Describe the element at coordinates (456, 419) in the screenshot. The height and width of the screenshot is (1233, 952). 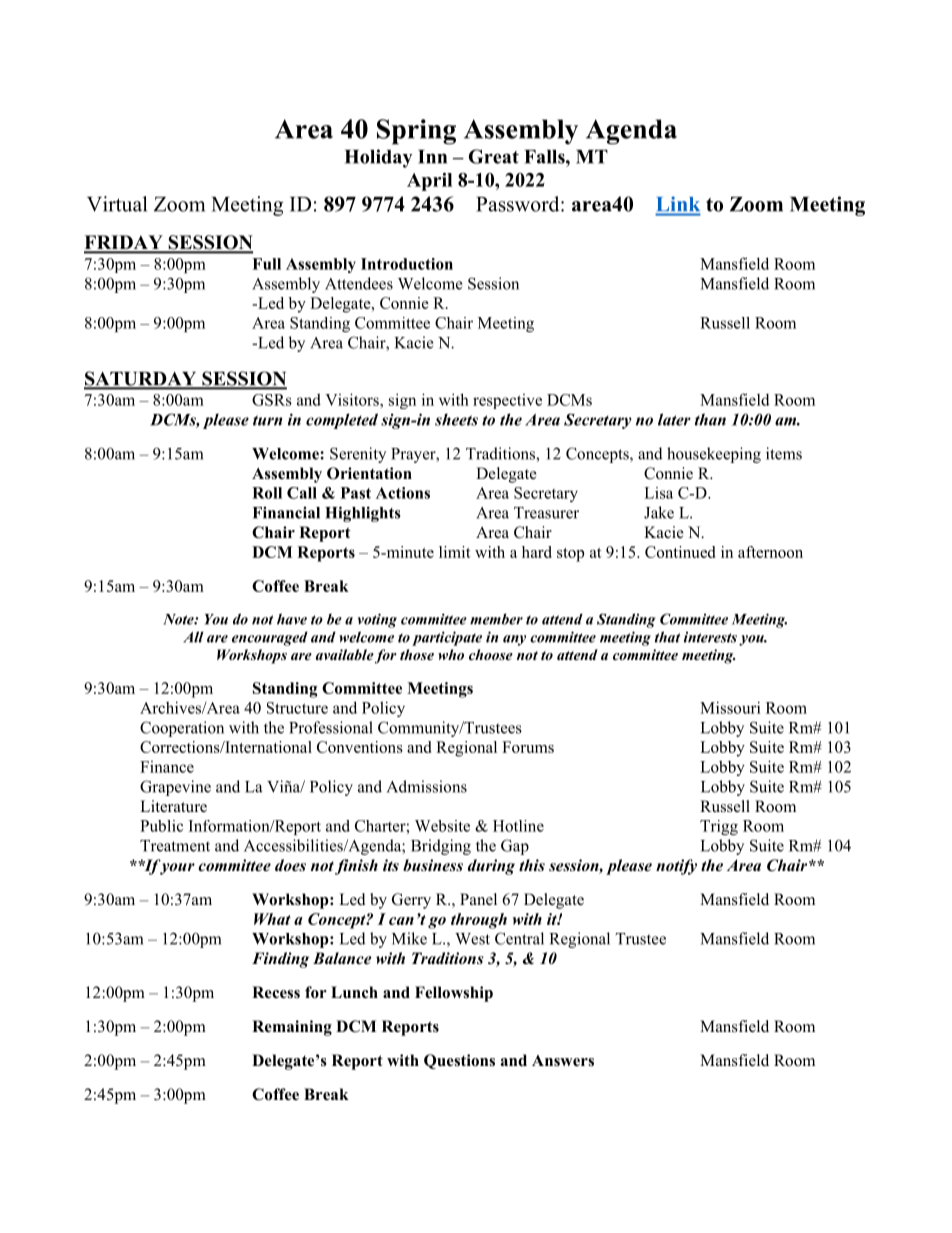
I see `sheets` at that location.
